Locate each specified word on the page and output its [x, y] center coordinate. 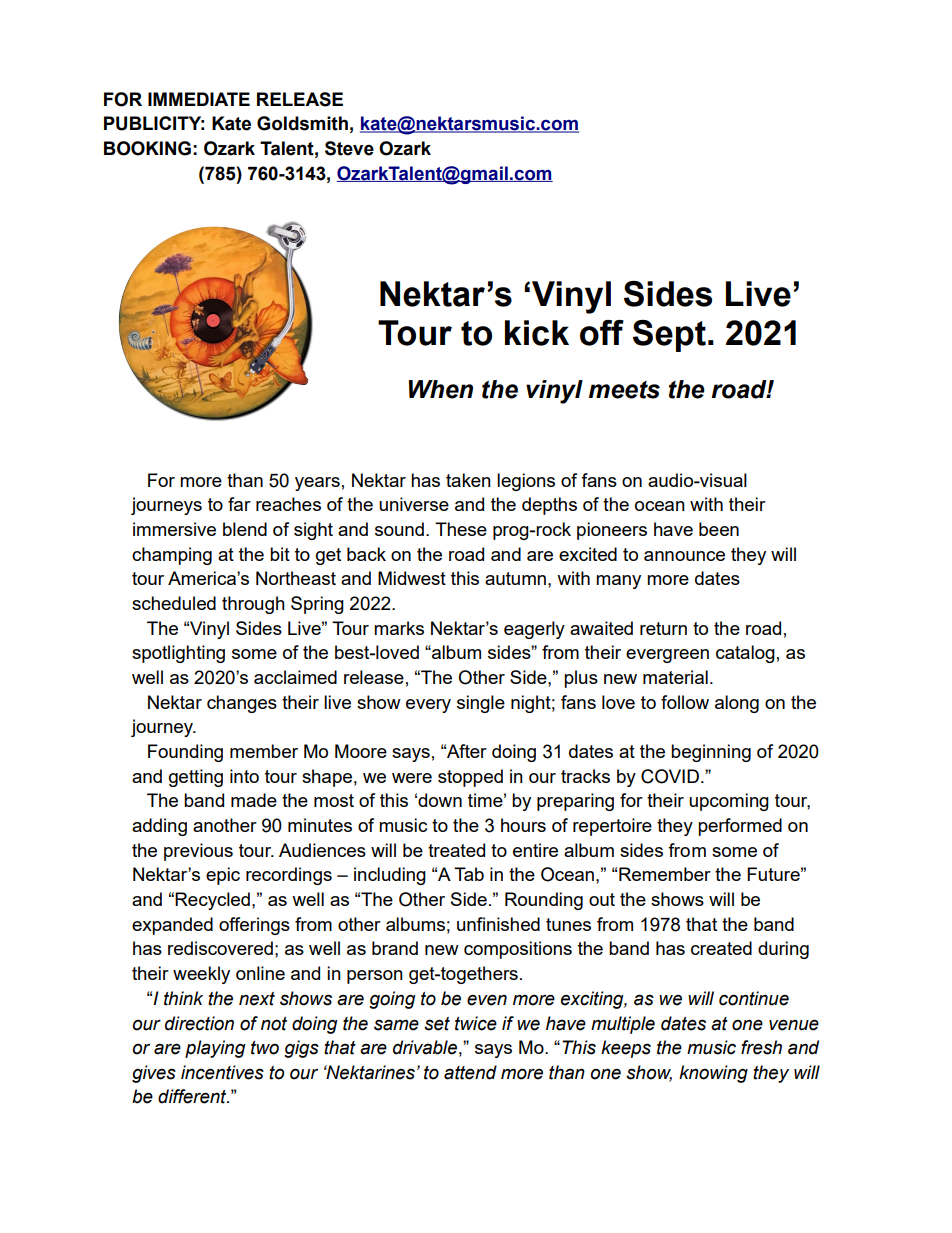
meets [624, 390]
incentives [222, 1072]
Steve [349, 148]
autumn [515, 578]
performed [740, 827]
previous [198, 852]
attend [470, 1072]
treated [456, 850]
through [253, 605]
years [317, 484]
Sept [669, 336]
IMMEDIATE [199, 99]
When [441, 389]
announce [684, 556]
